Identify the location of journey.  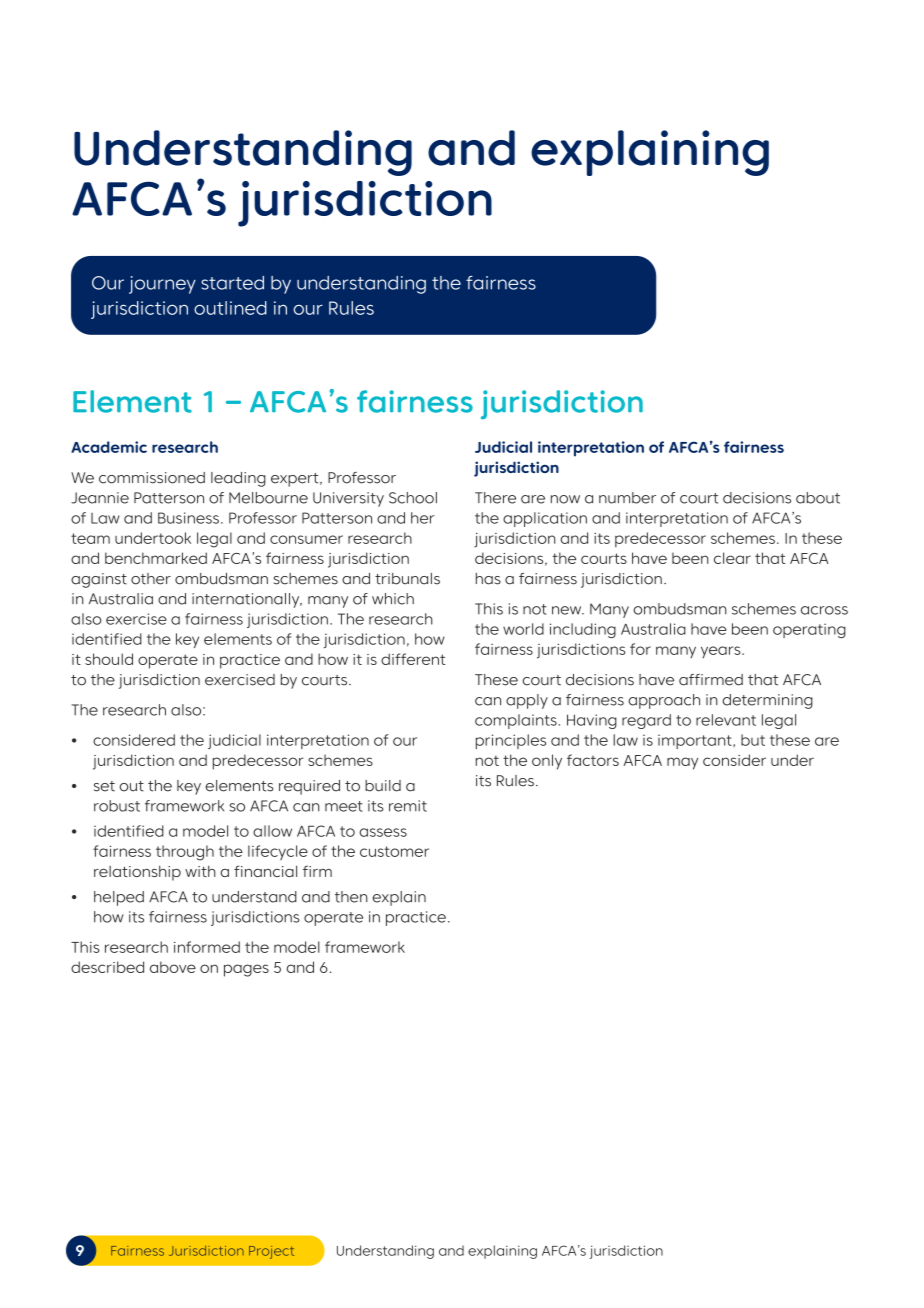
(162, 285).
